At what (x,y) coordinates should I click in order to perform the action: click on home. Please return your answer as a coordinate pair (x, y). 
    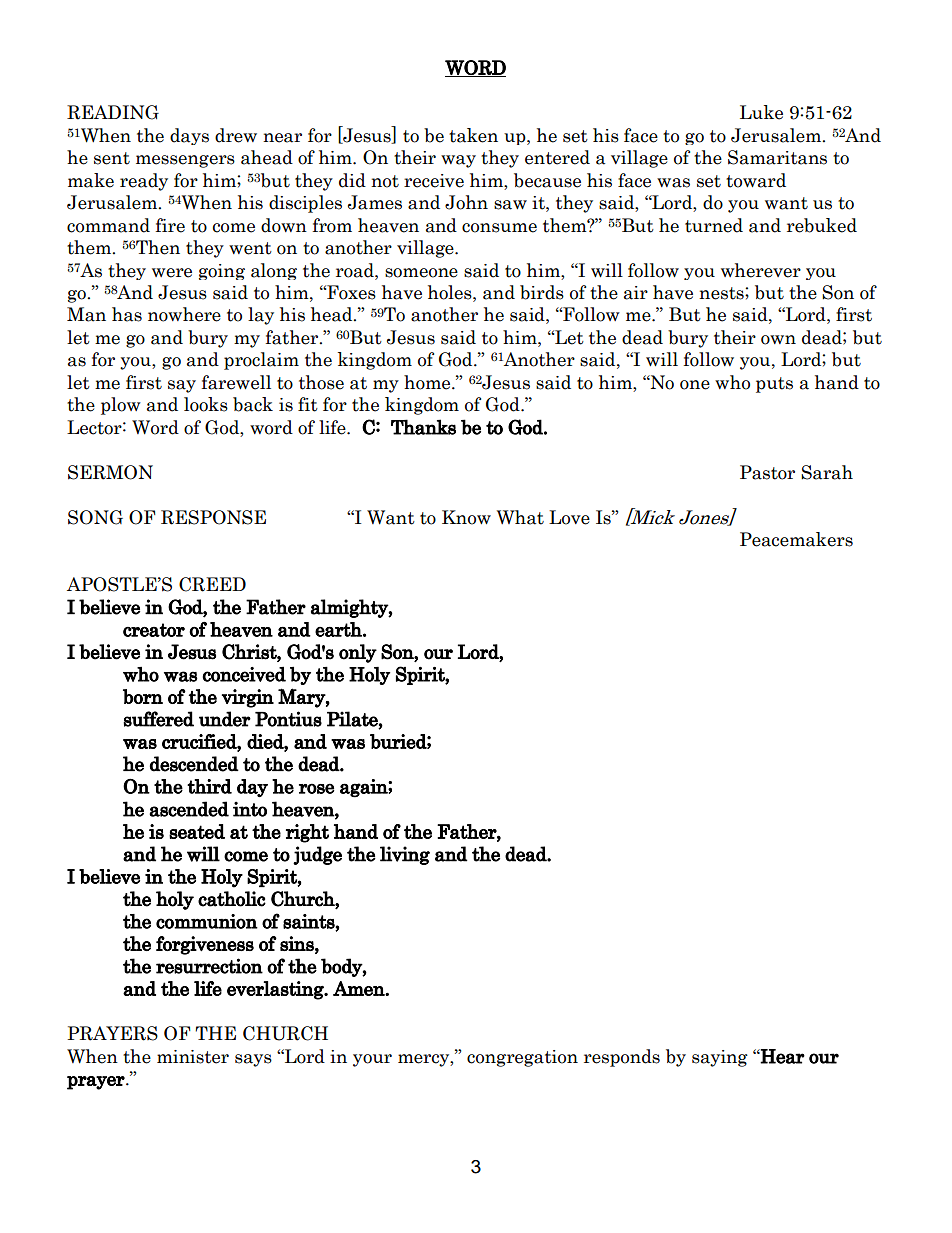
    Looking at the image, I should click on (428, 382).
